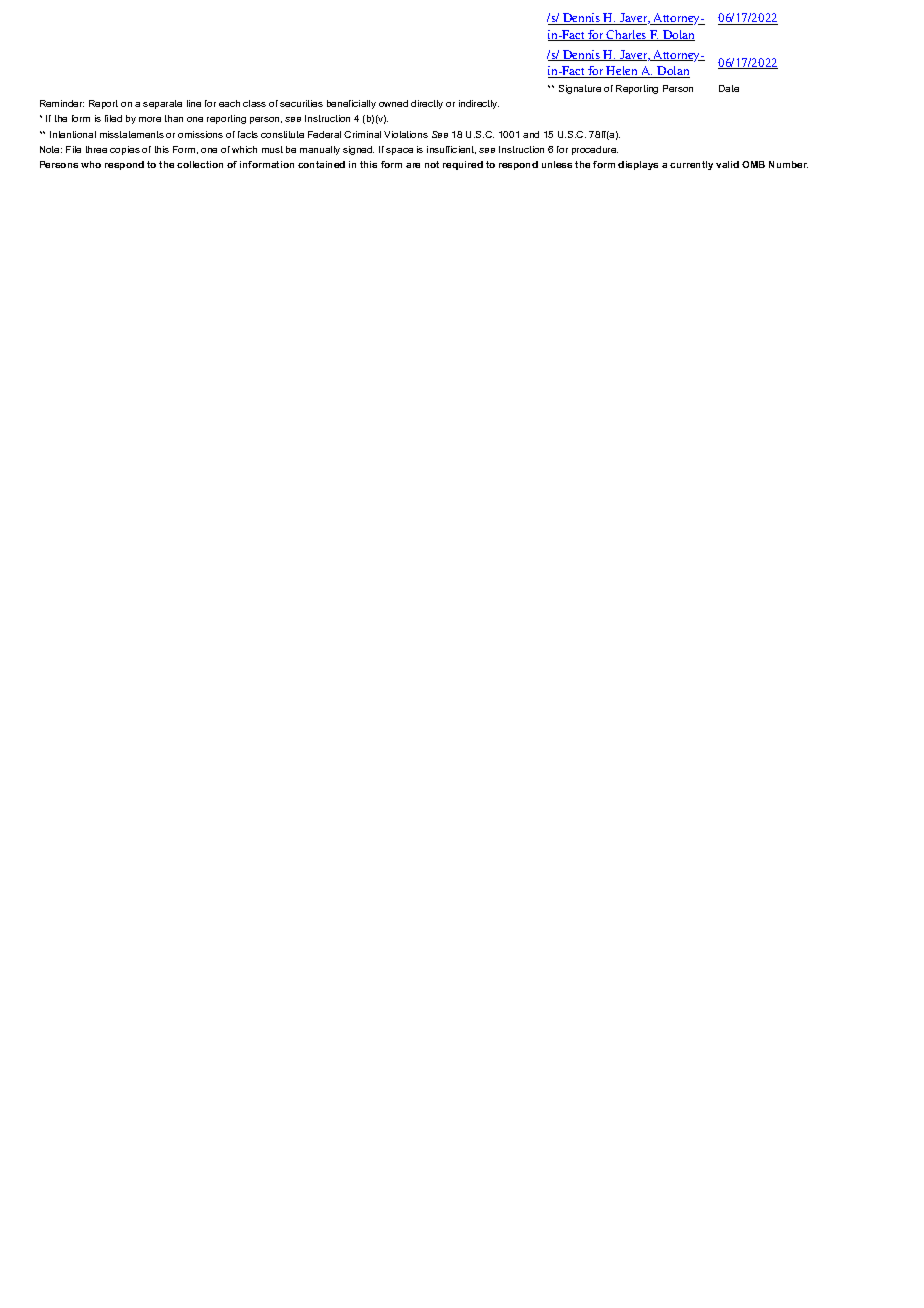 Image resolution: width=924 pixels, height=1308 pixels. What do you see at coordinates (162, 104) in the document?
I see `separate` at bounding box center [162, 104].
